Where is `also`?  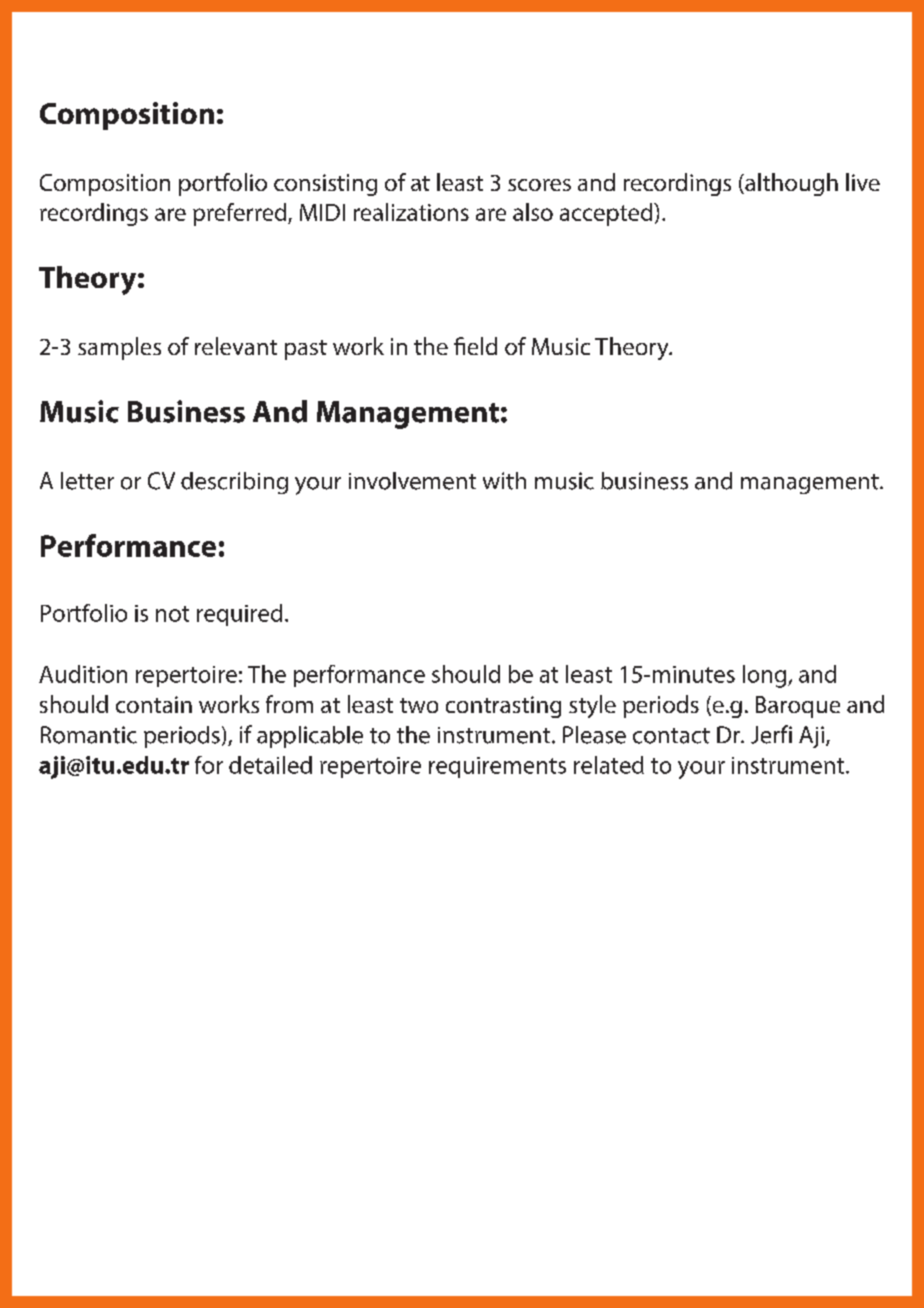 also is located at coordinates (533, 212).
